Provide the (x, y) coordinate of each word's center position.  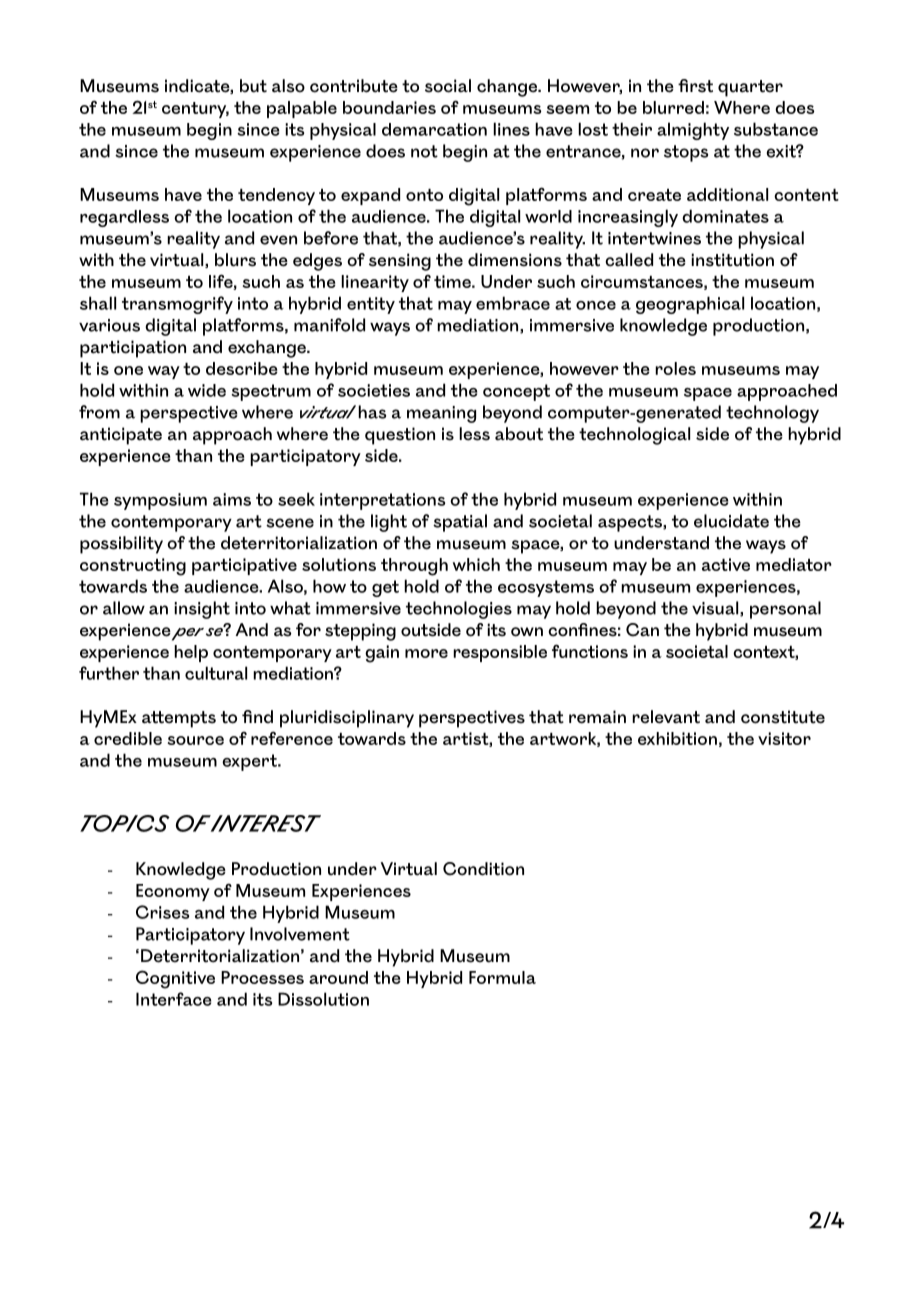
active (726, 564)
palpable (302, 109)
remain (597, 717)
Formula (502, 977)
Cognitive (175, 979)
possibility (121, 545)
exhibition (677, 738)
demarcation (434, 129)
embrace (513, 303)
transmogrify (177, 305)
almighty (693, 131)
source (195, 740)
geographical (690, 305)
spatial (460, 523)
